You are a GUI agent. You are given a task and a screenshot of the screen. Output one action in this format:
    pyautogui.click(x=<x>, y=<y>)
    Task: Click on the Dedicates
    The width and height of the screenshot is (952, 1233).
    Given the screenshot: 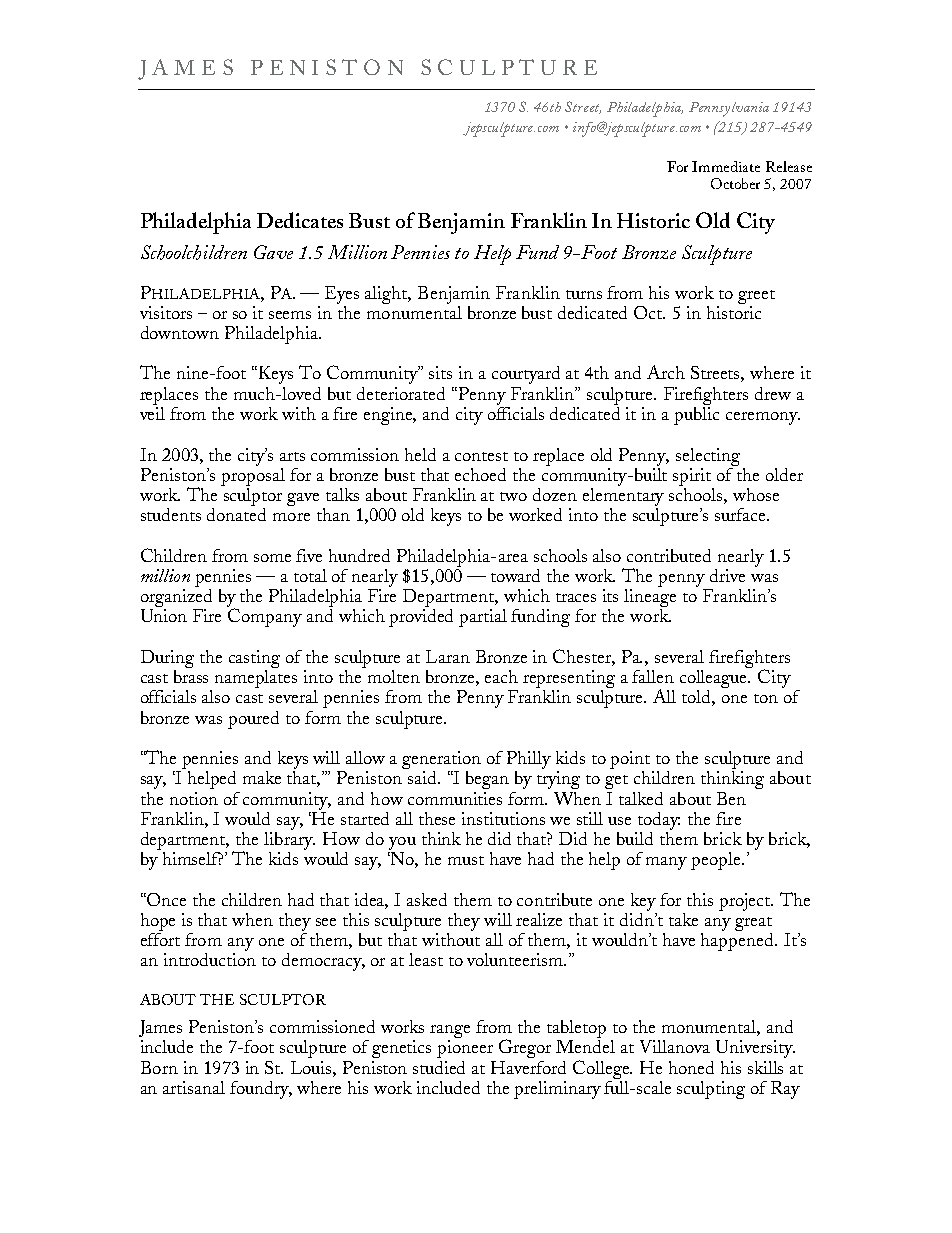 What is the action you would take?
    pyautogui.click(x=300, y=220)
